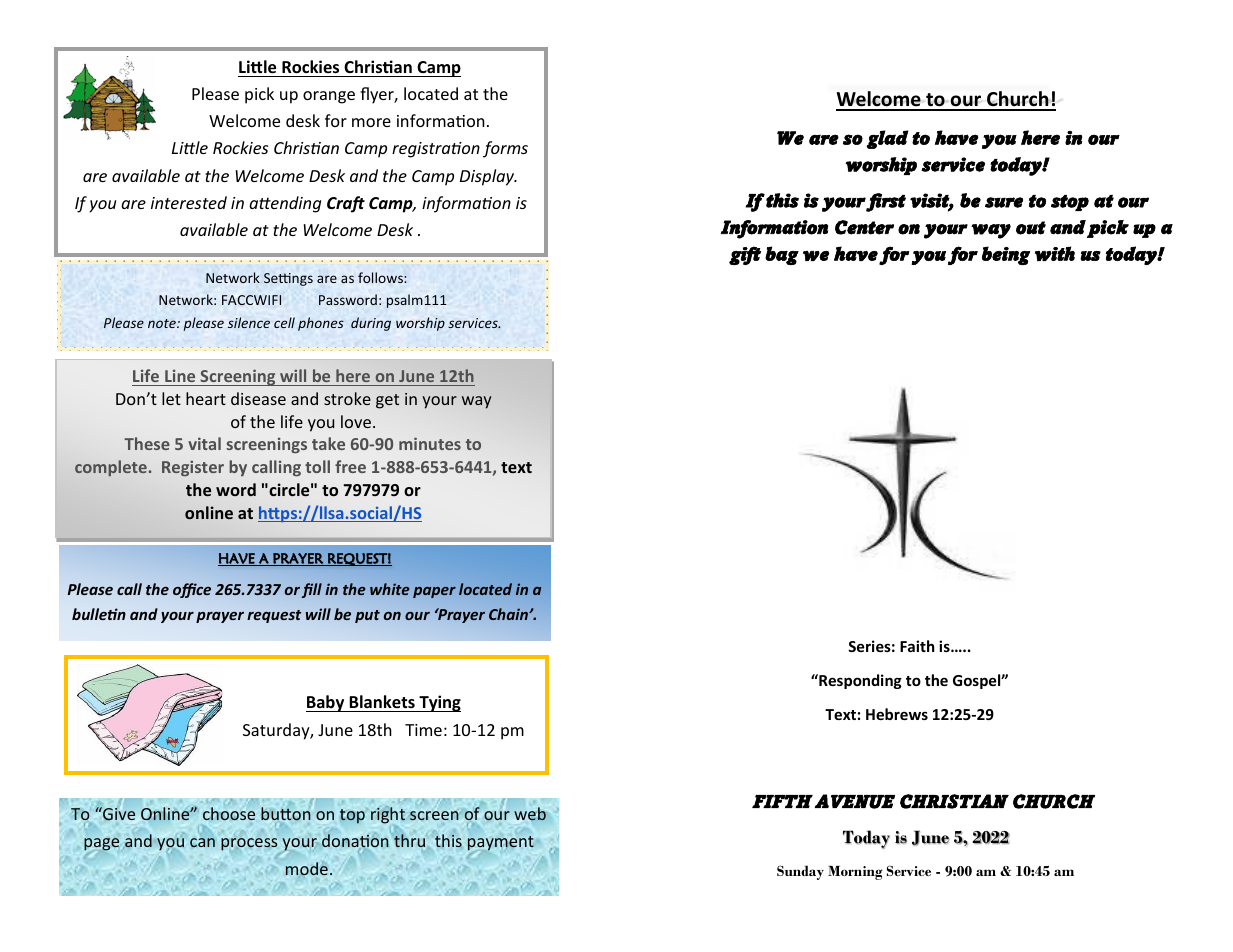 The height and width of the image is (952, 1233). What do you see at coordinates (1006, 255) in the image?
I see `being` at bounding box center [1006, 255].
